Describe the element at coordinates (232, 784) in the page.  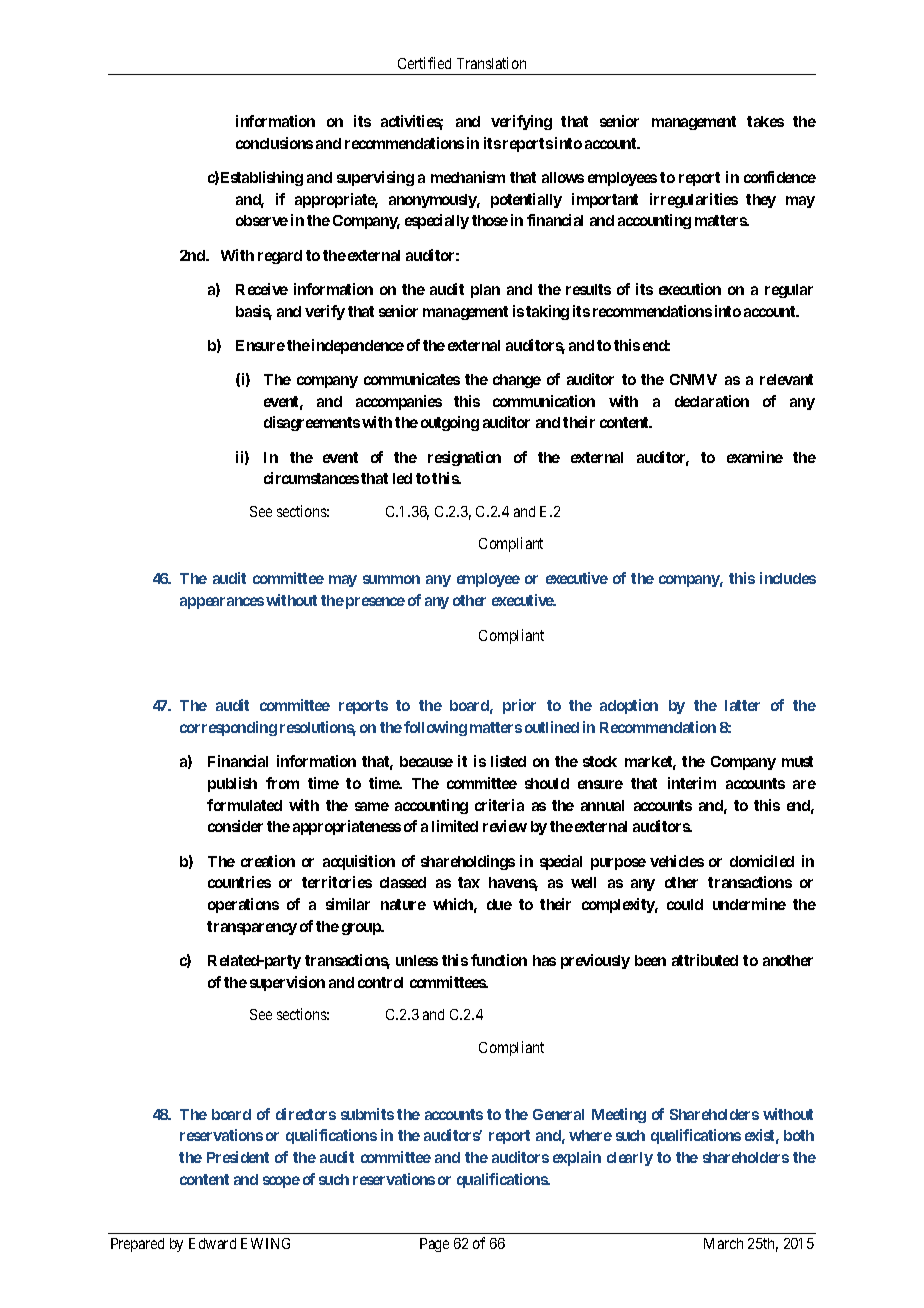
I see `publish` at that location.
